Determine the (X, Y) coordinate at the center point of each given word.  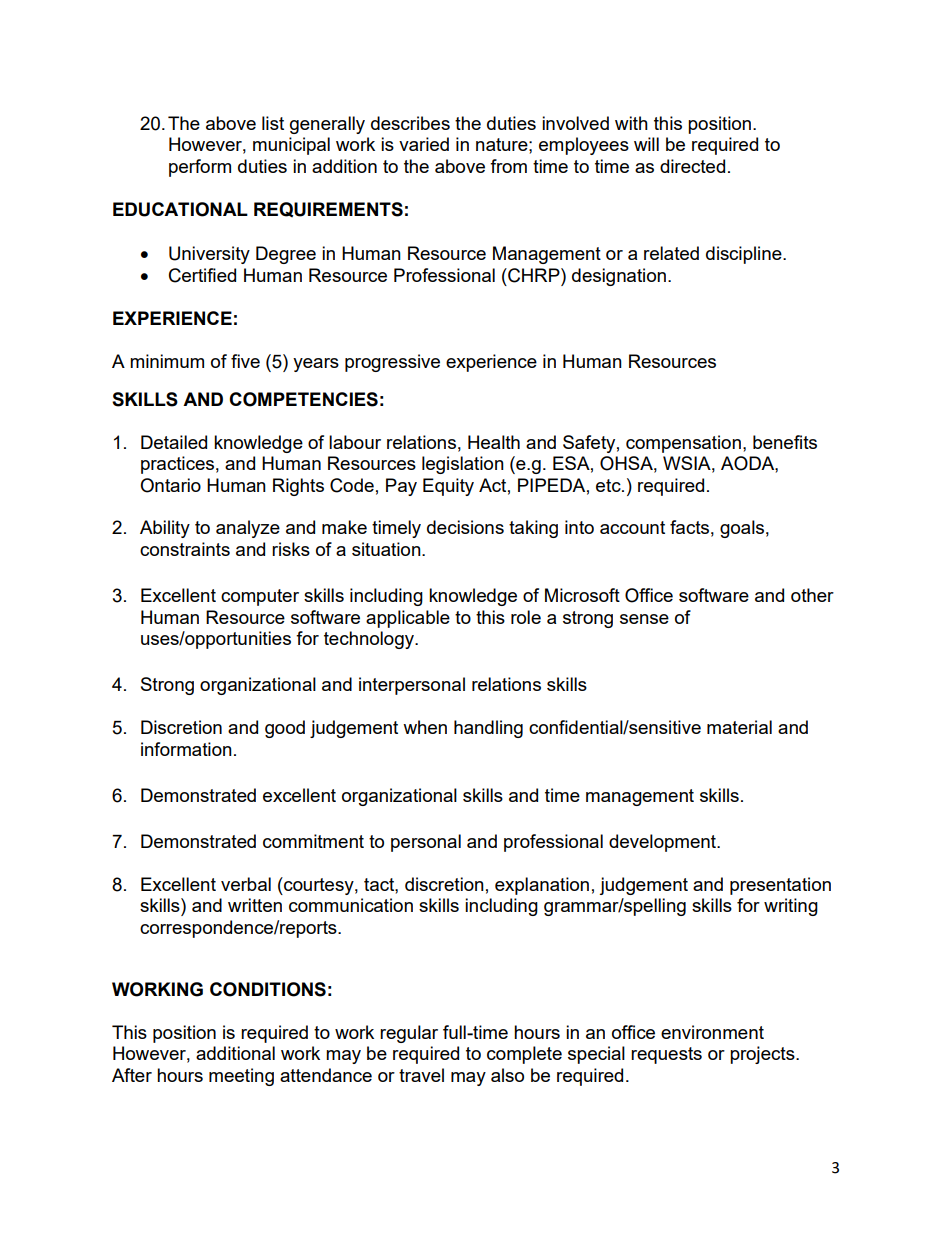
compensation (683, 444)
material (739, 727)
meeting (241, 1077)
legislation (463, 465)
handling (488, 729)
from (508, 166)
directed (692, 166)
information (186, 749)
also (507, 1075)
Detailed (174, 442)
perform (200, 168)
